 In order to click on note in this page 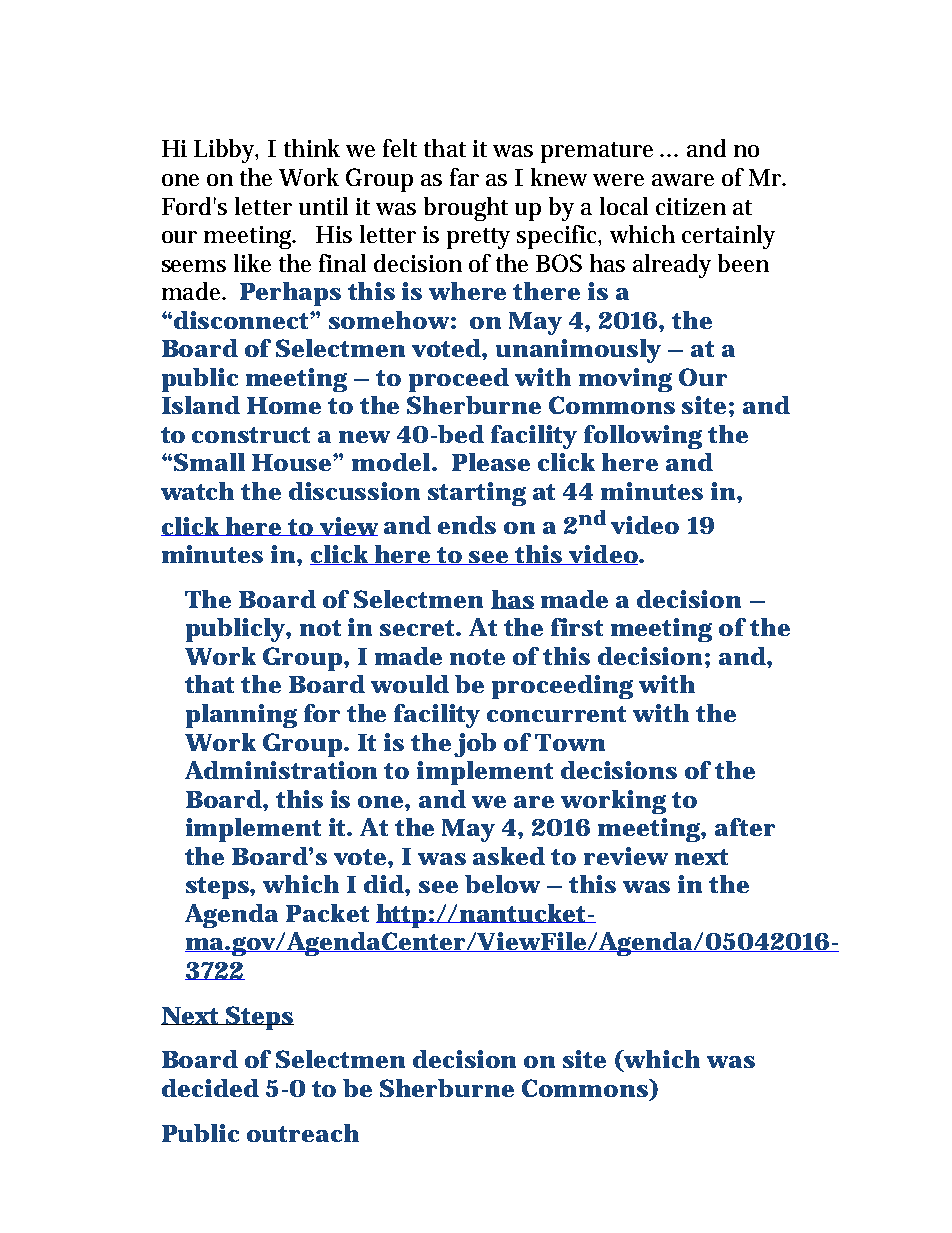, I will do `click(477, 657)`.
